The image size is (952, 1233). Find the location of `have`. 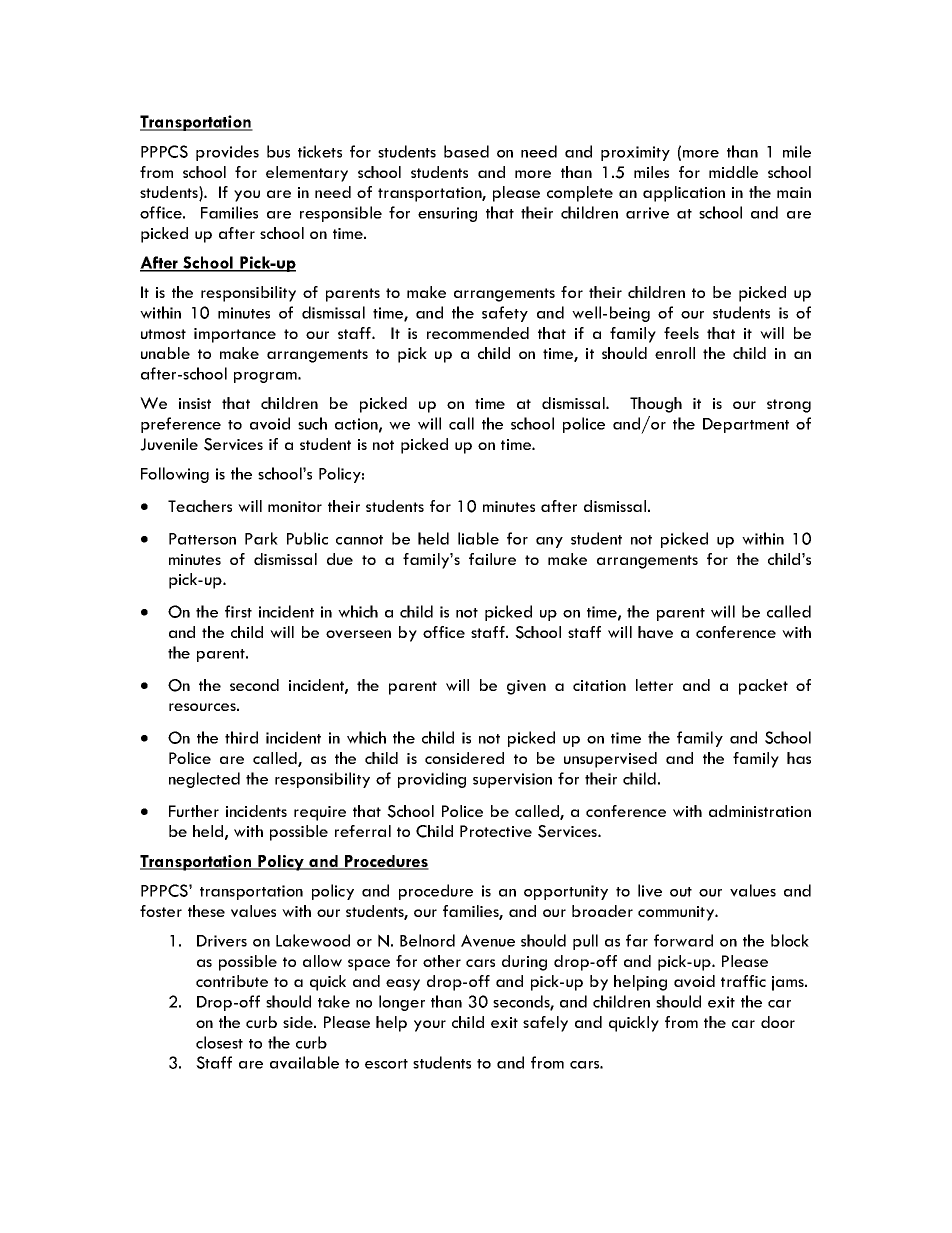

have is located at coordinates (655, 632).
